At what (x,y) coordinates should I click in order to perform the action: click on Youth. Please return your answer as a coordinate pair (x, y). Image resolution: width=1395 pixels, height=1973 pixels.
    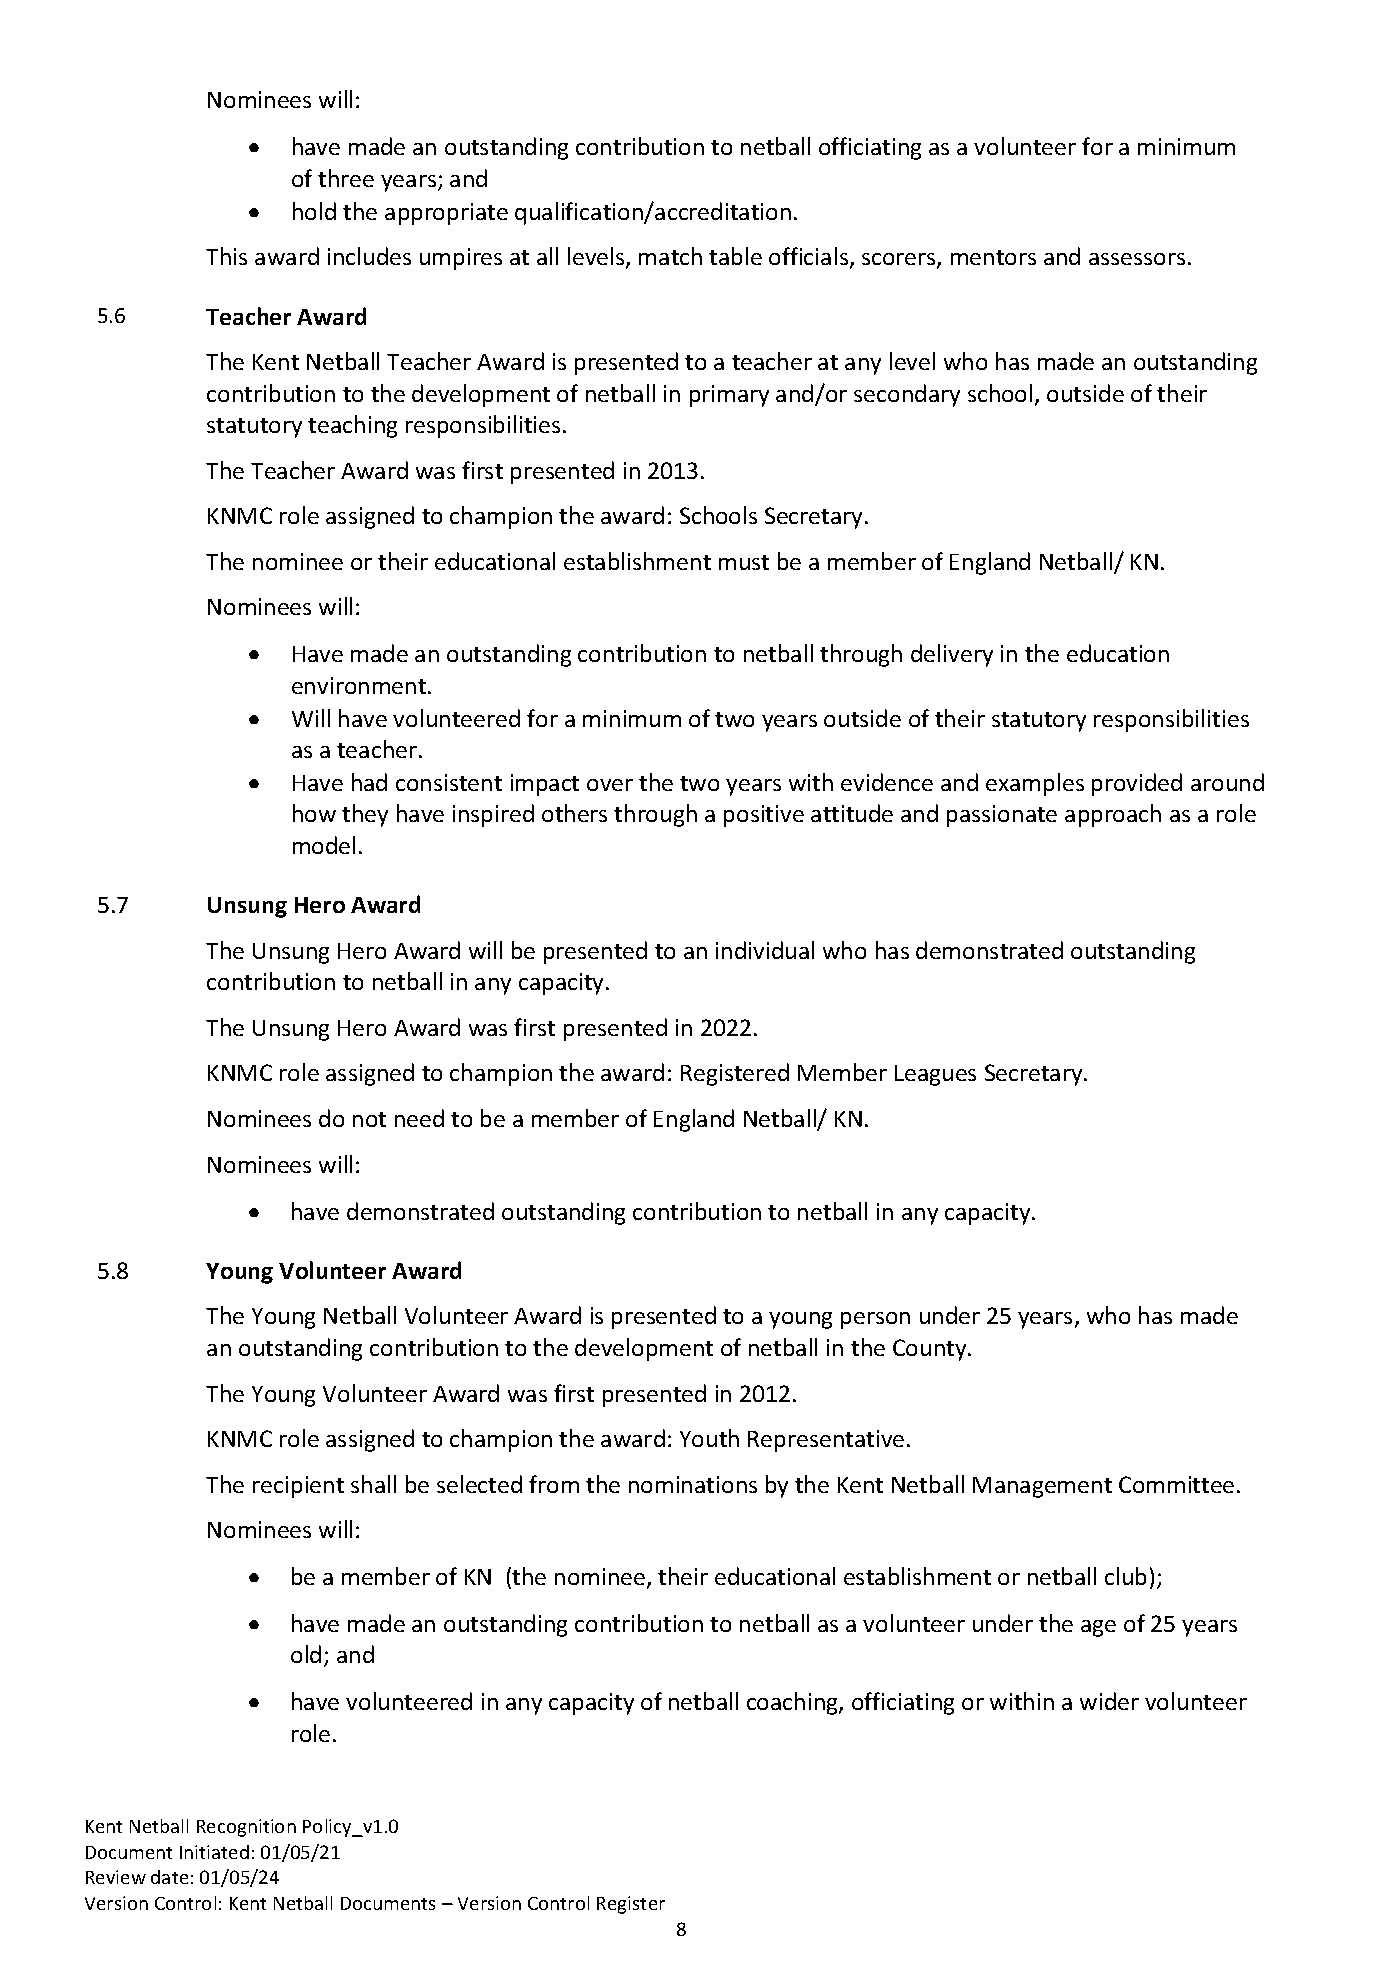
    Looking at the image, I should click on (709, 1438).
